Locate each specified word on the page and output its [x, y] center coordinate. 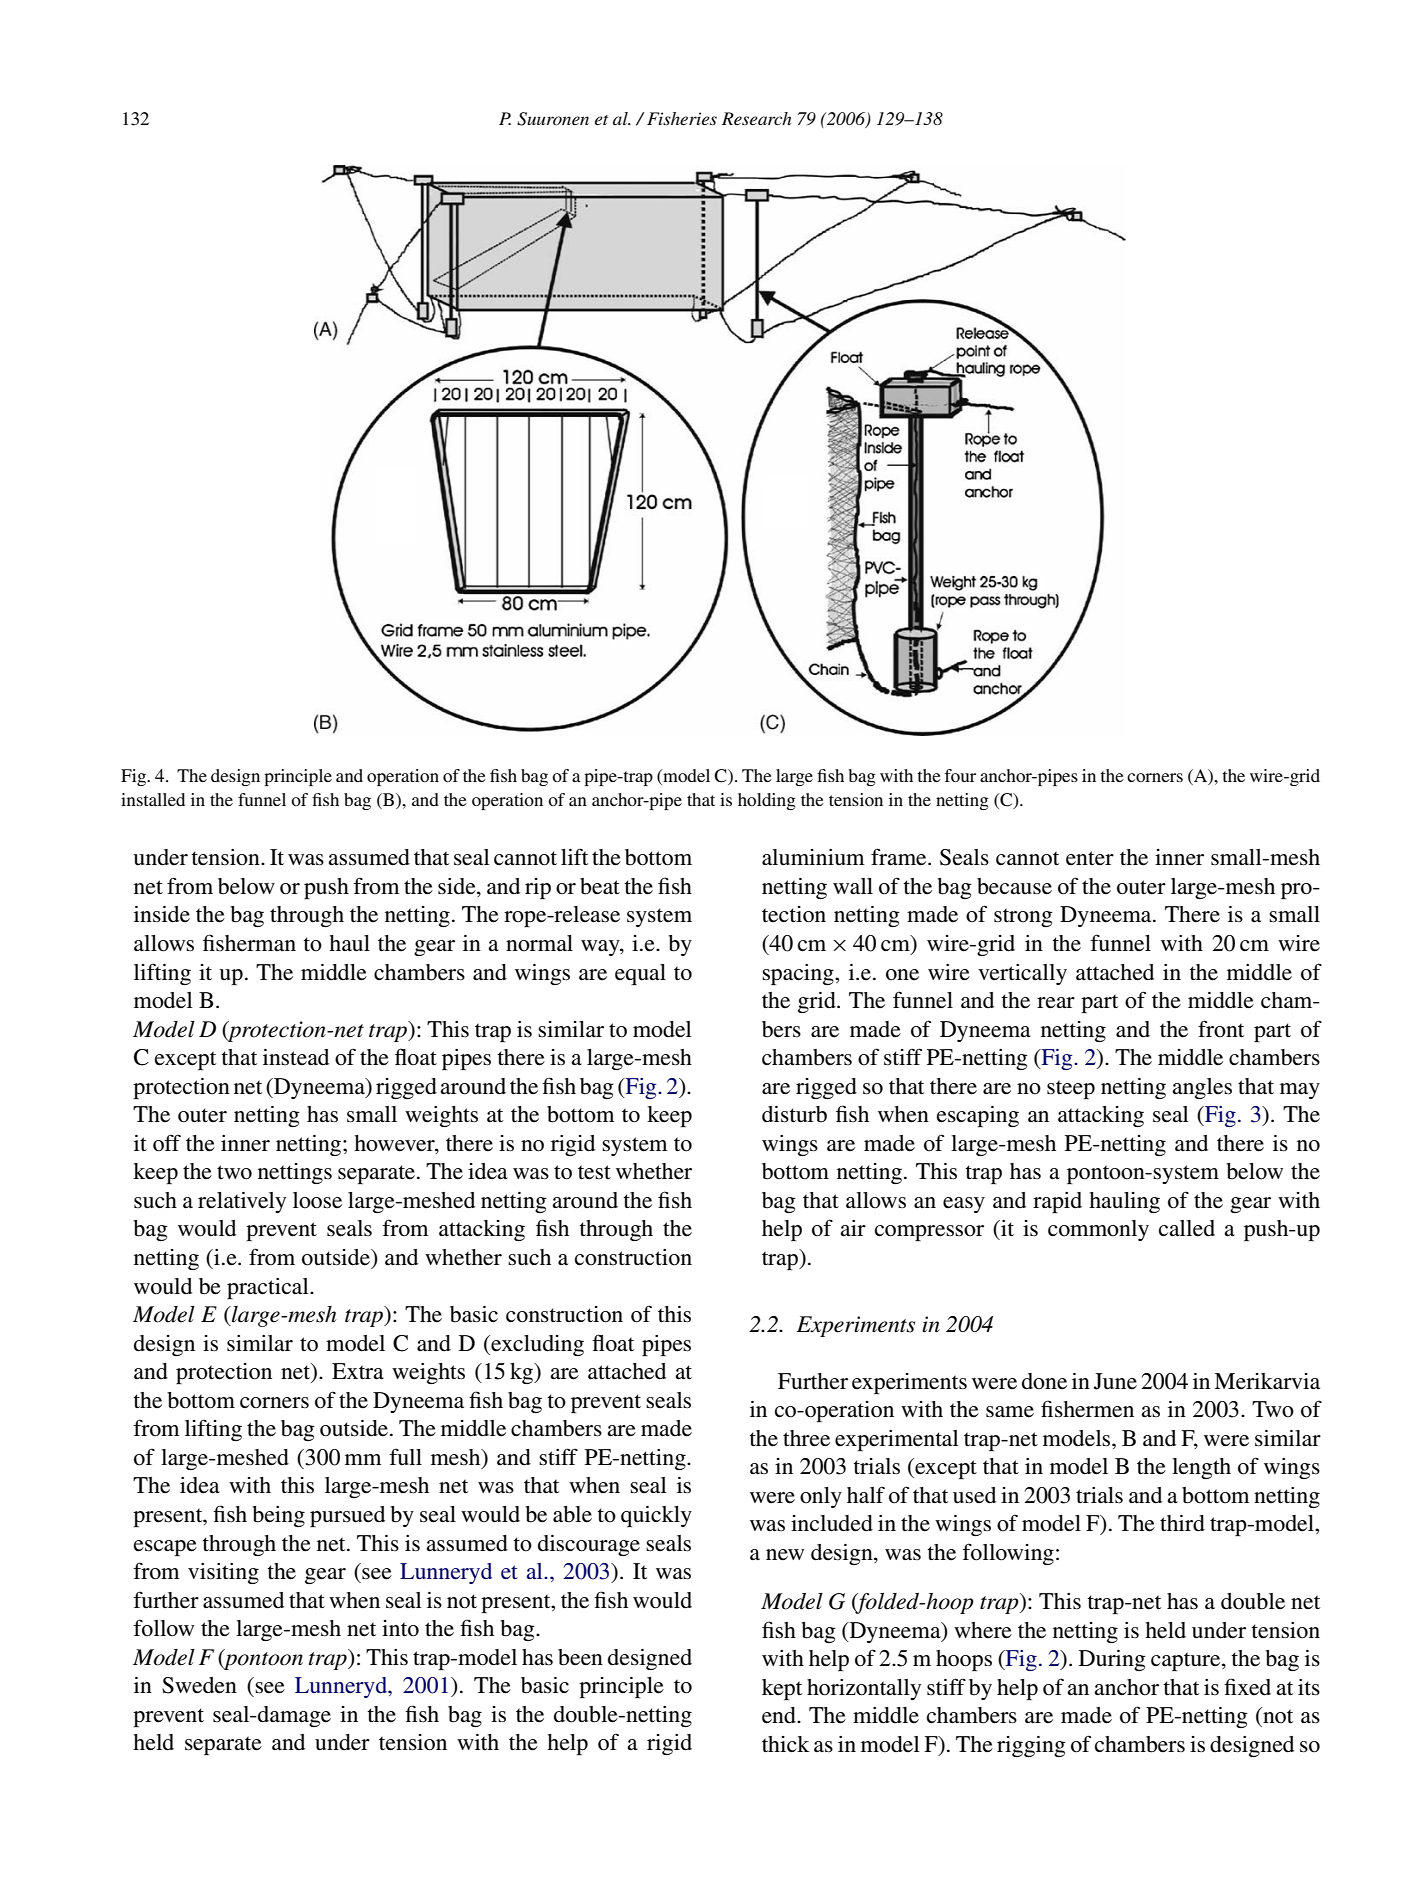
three [806, 1438]
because [1014, 886]
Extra [358, 1371]
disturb [794, 1114]
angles [1202, 1088]
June [1115, 1381]
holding [767, 801]
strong [1023, 917]
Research [756, 118]
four [960, 775]
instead [296, 1057]
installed [153, 799]
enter [1090, 858]
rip [538, 888]
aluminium [813, 857]
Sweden [199, 1685]
